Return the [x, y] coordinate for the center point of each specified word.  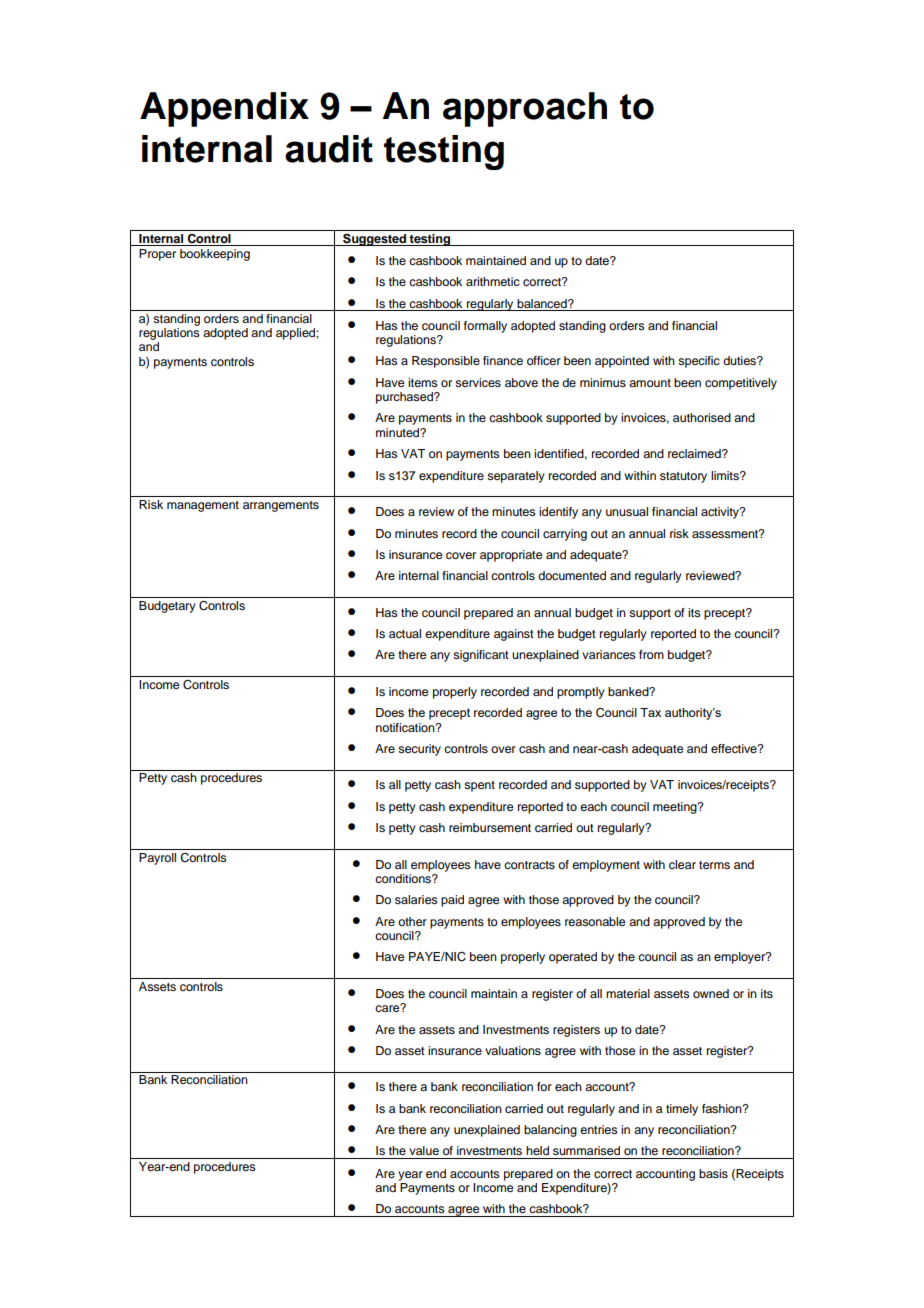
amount [650, 383]
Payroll [157, 859]
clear [682, 864]
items [423, 382]
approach [525, 109]
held [537, 1150]
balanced [543, 303]
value [424, 1150]
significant [481, 656]
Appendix [224, 109]
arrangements [281, 506]
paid [452, 901]
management [203, 506]
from [651, 654]
